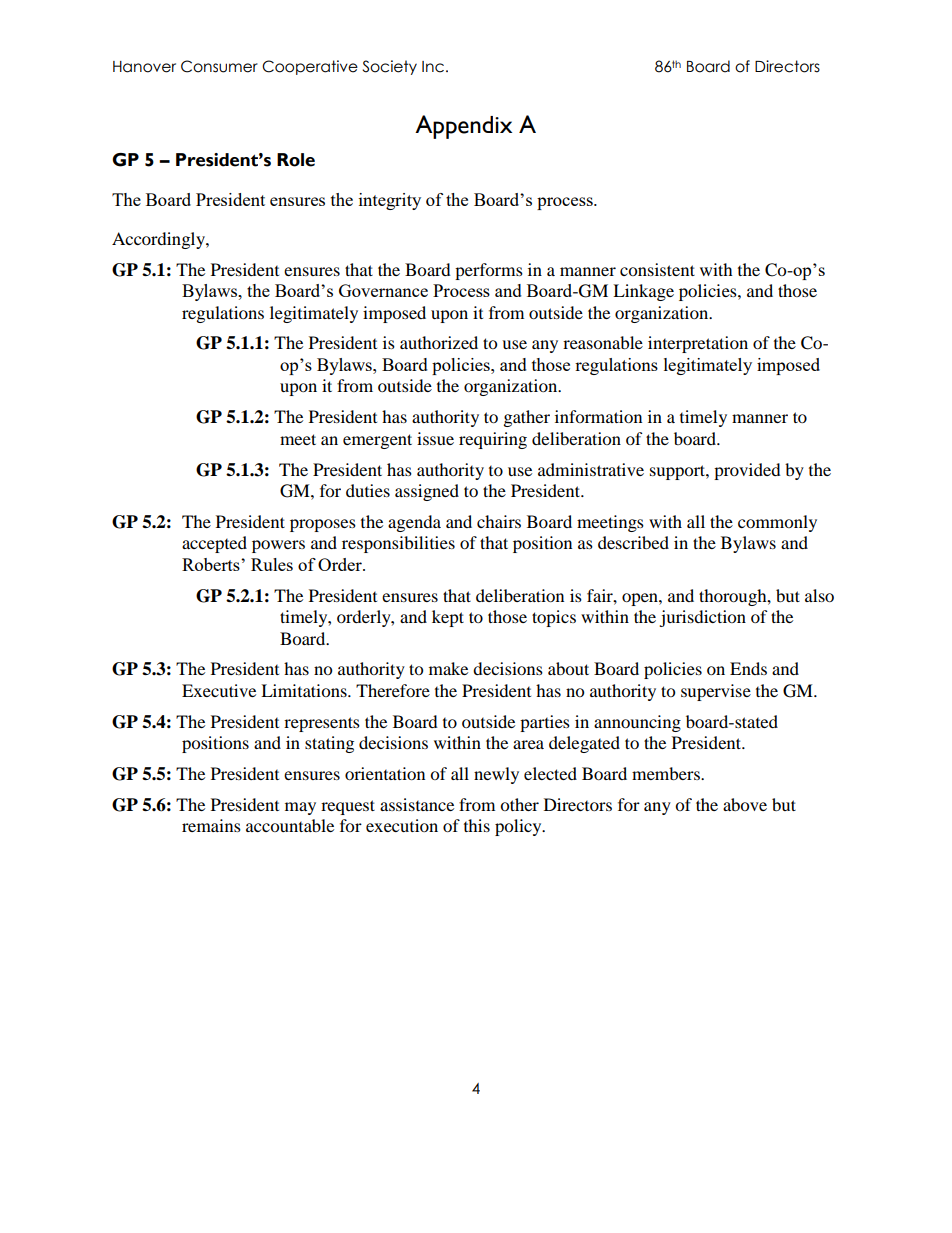 Image resolution: width=952 pixels, height=1233 pixels. What do you see at coordinates (489, 271) in the screenshot?
I see `performs` at bounding box center [489, 271].
